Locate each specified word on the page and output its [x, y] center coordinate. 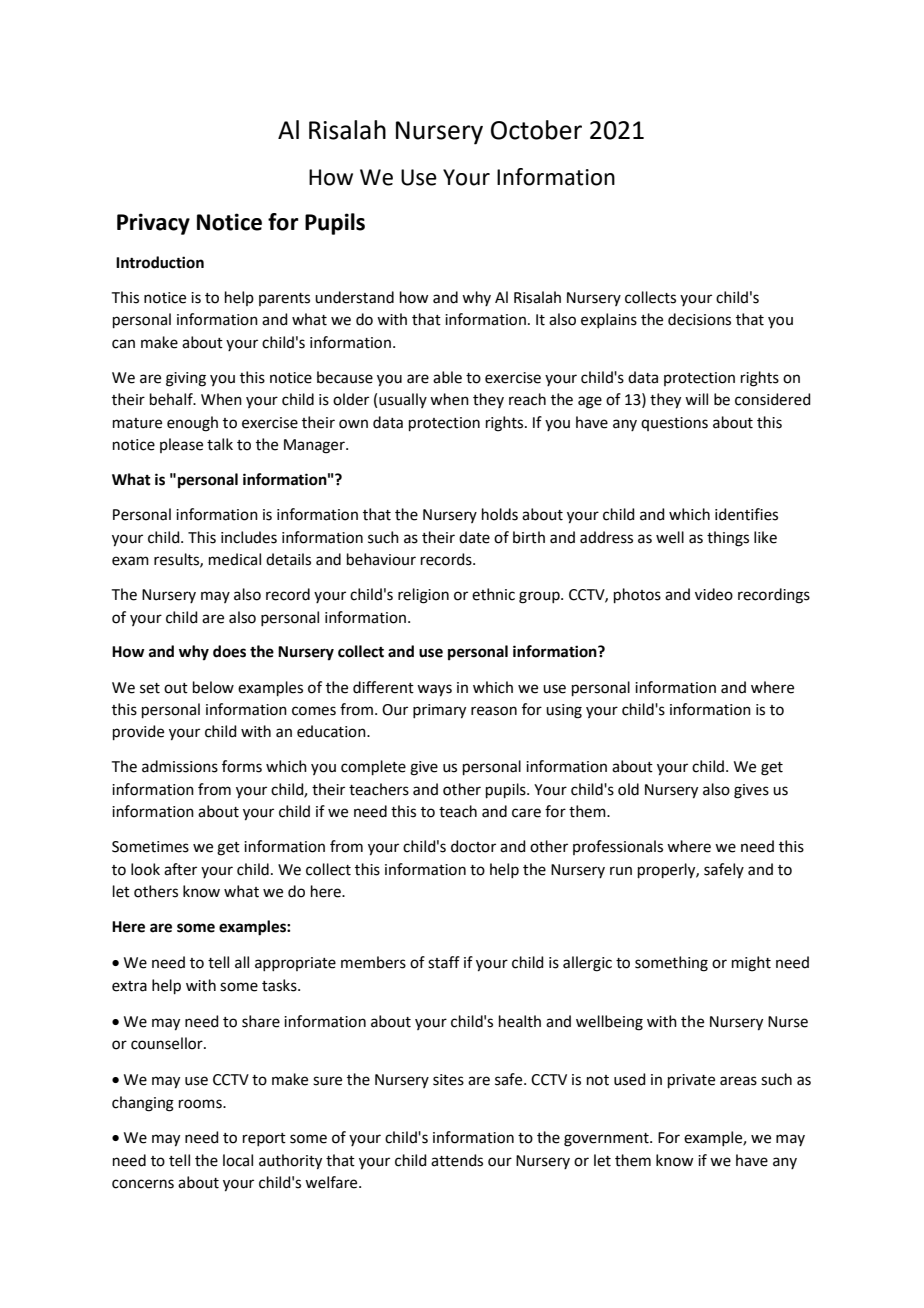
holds [500, 514]
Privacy [153, 224]
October [536, 130]
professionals [618, 847]
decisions [699, 319]
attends [457, 1160]
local [238, 1160]
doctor [473, 846]
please [181, 445]
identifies [746, 514]
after [180, 869]
